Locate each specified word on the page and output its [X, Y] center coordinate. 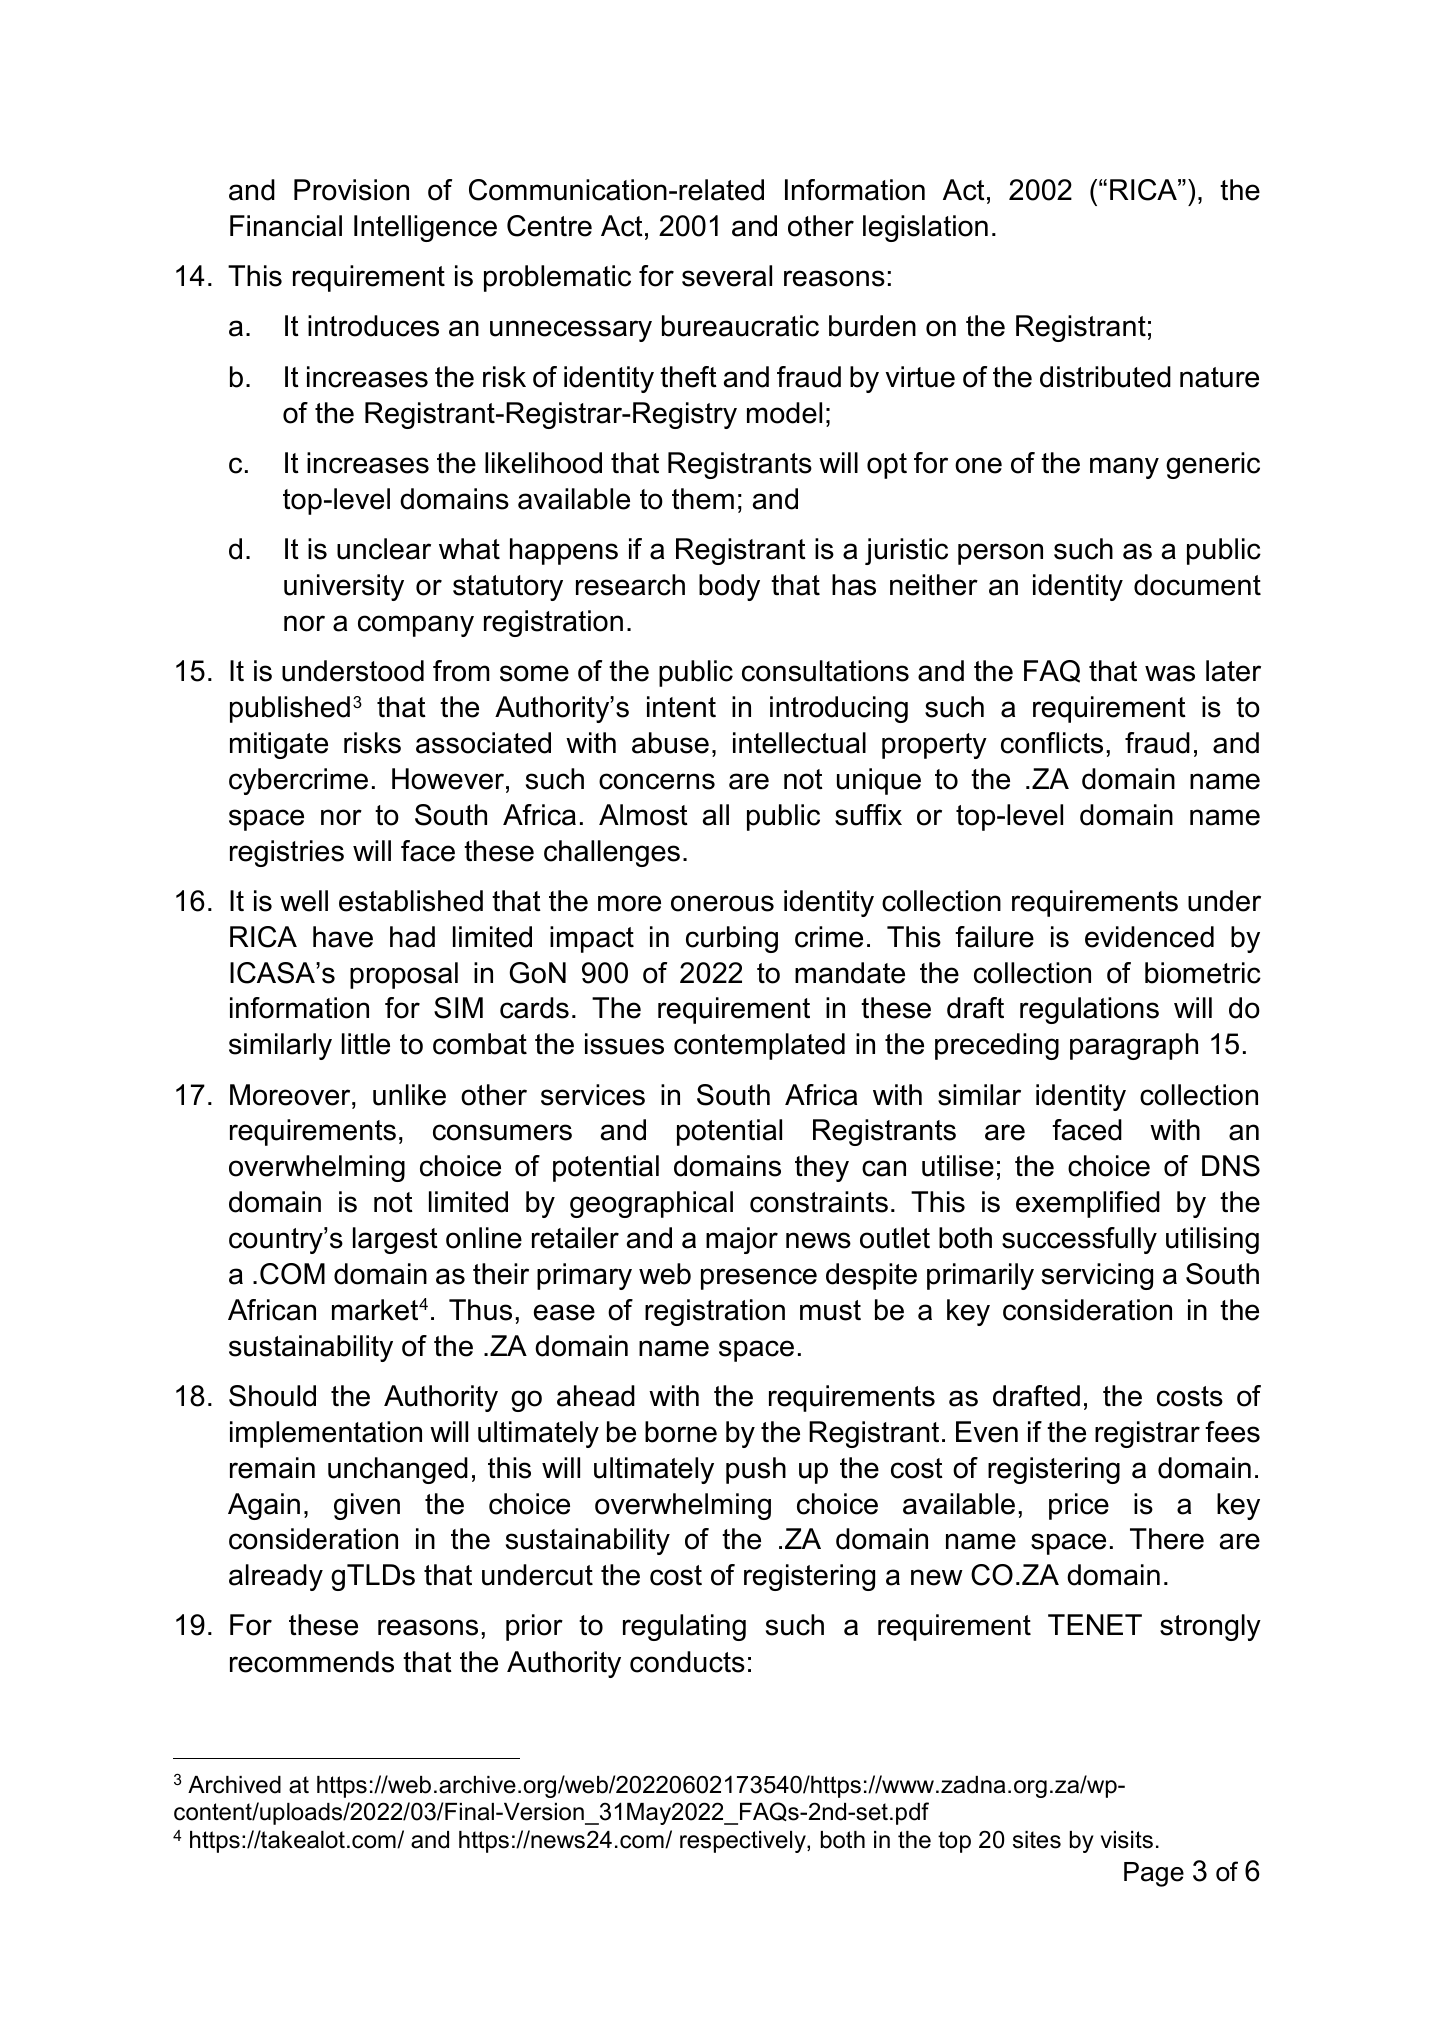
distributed [1105, 377]
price [1079, 1506]
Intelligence [425, 228]
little [366, 1044]
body [729, 587]
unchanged [398, 1470]
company [416, 626]
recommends [312, 1662]
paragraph [1134, 1046]
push [756, 1470]
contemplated [759, 1046]
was [1170, 673]
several [727, 276]
